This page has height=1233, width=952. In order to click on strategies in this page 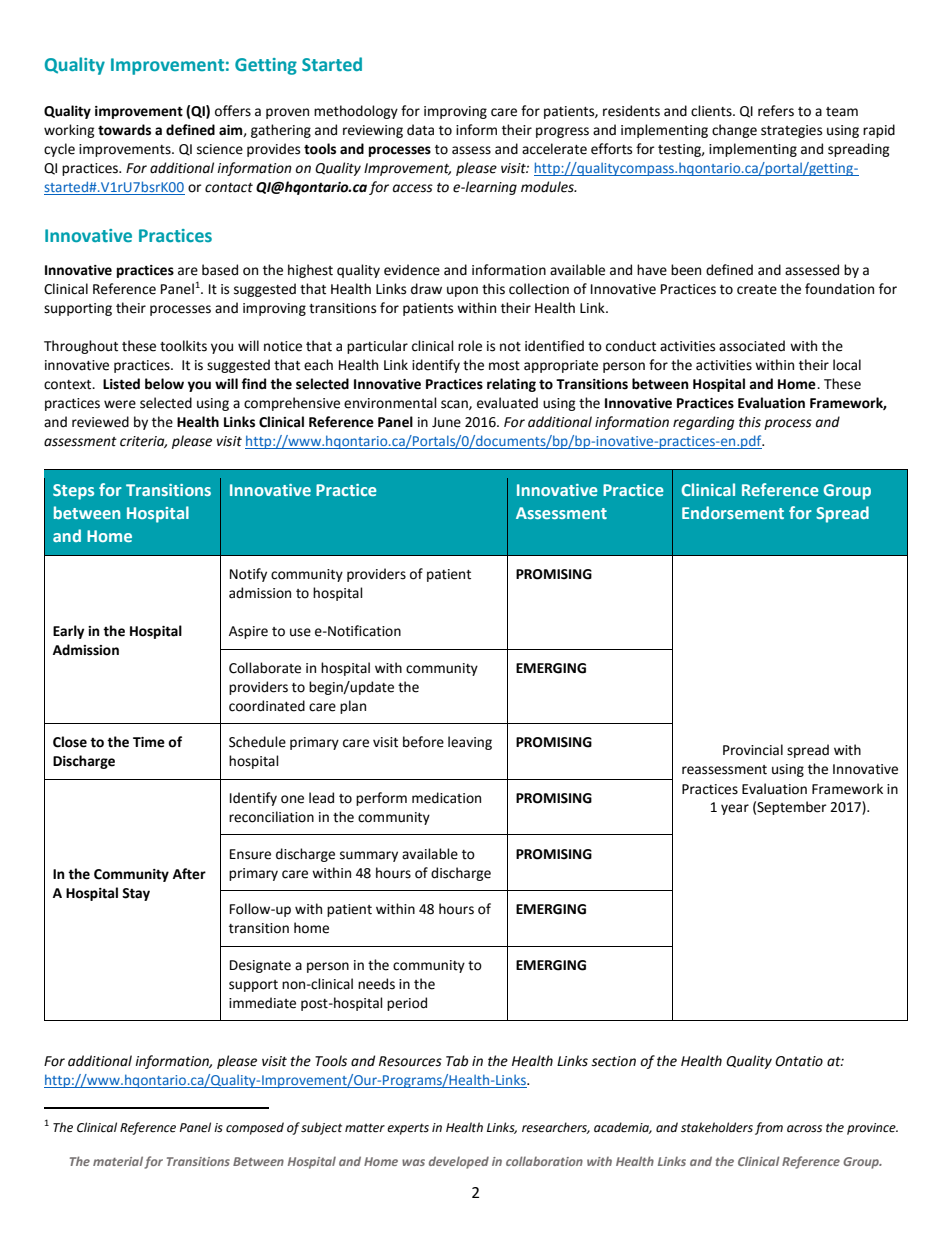, I will do `click(791, 131)`.
